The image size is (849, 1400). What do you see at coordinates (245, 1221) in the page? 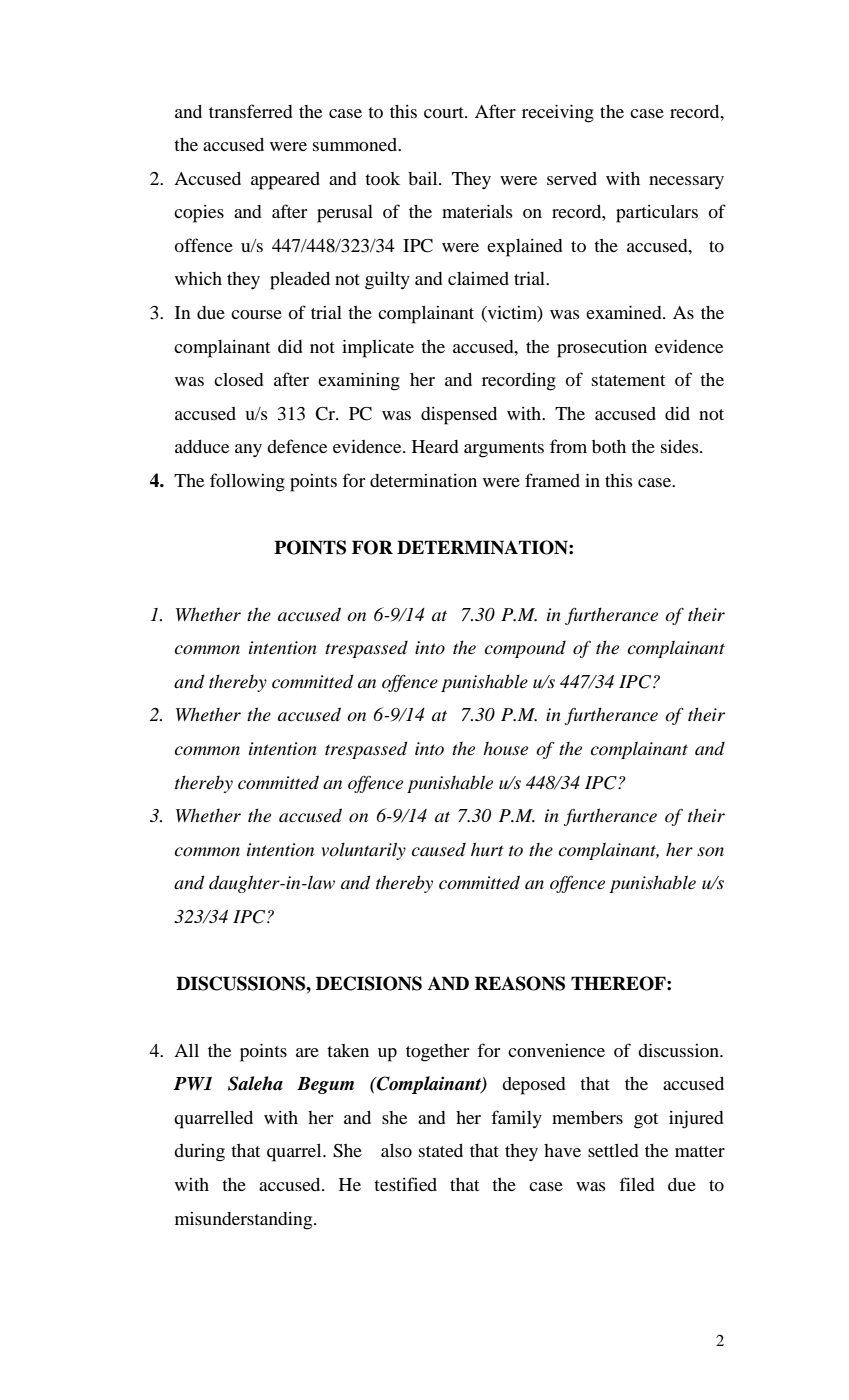
I see `misunderstanding` at bounding box center [245, 1221].
